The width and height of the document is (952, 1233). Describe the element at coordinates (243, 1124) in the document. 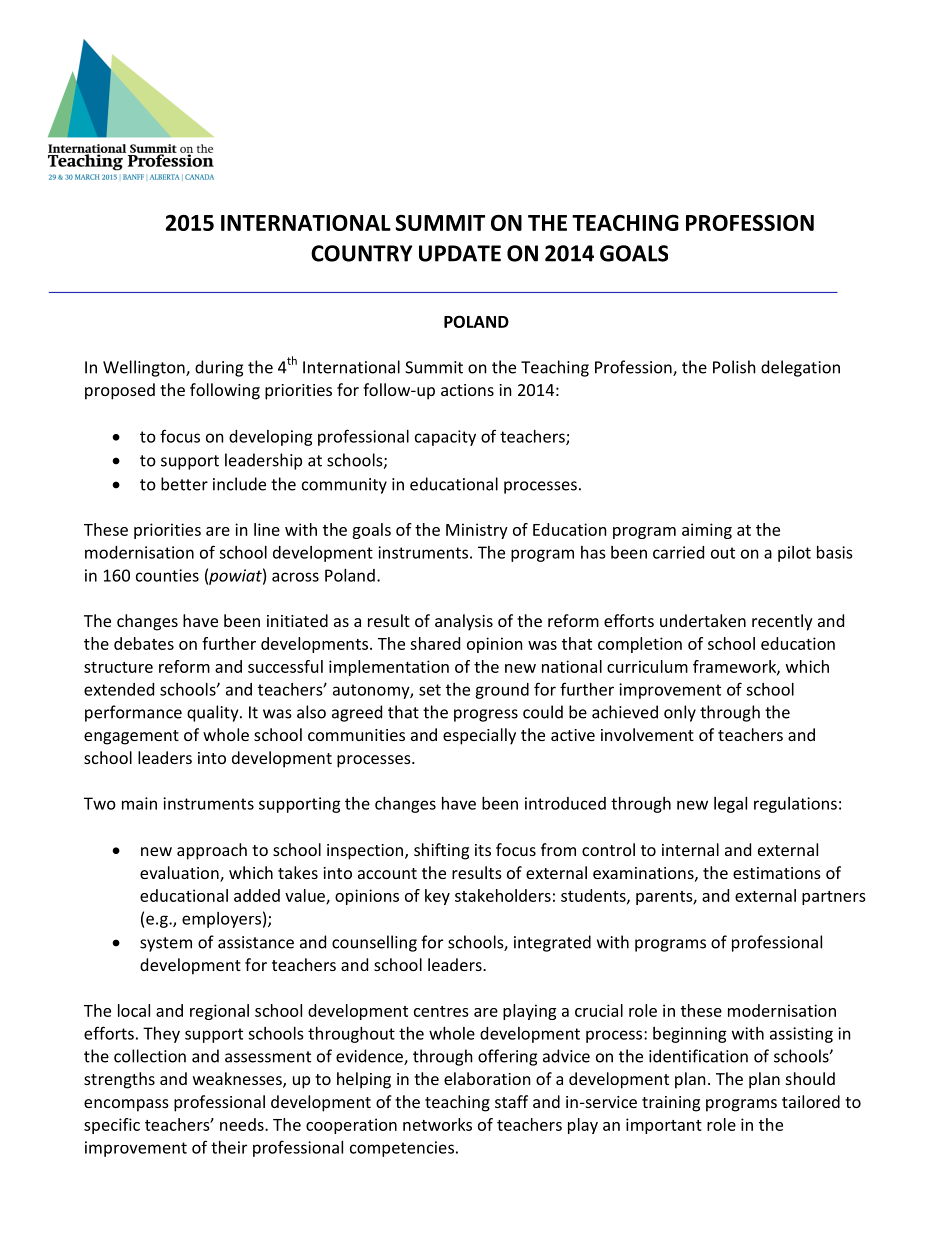

I see `needs` at that location.
